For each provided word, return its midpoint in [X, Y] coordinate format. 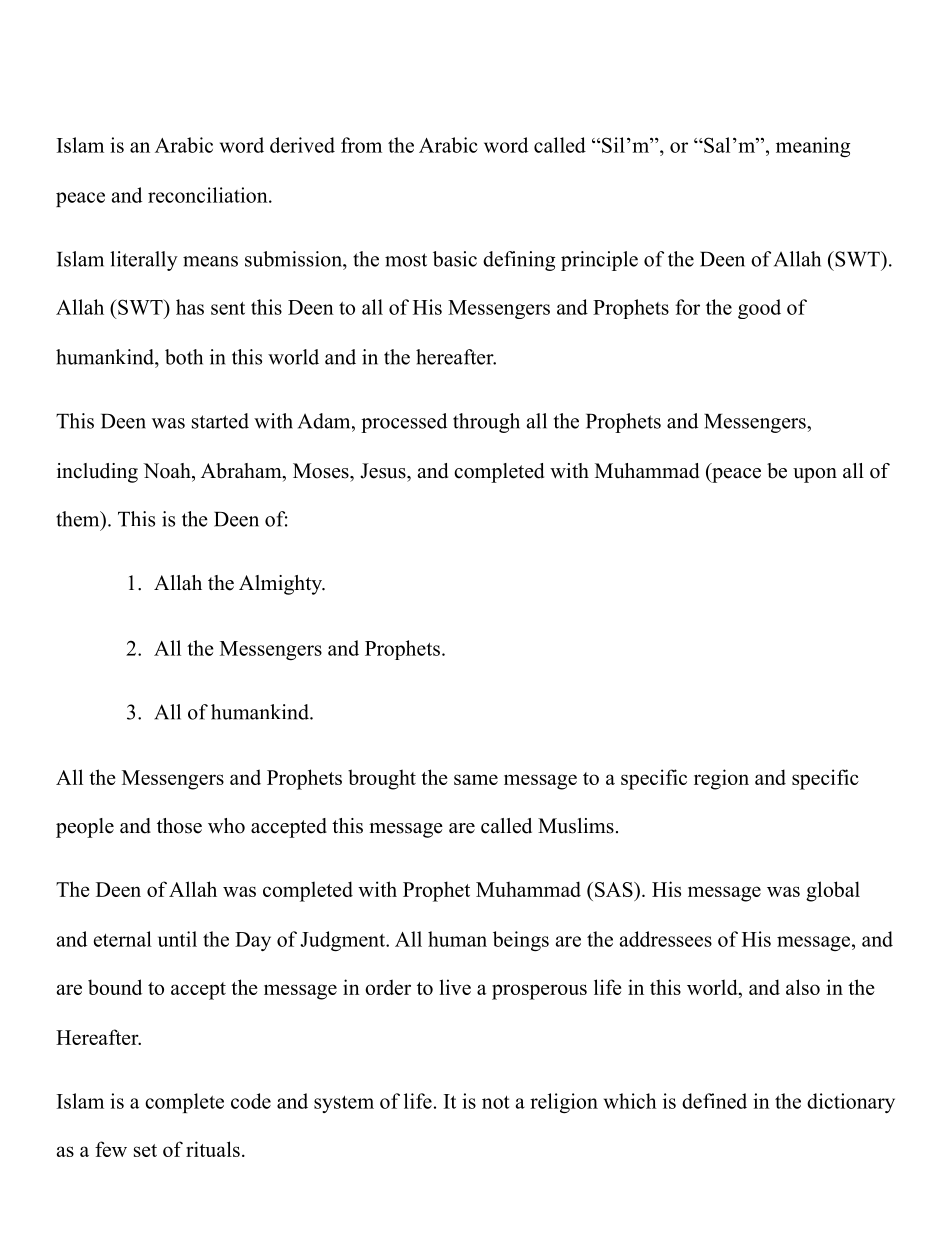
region [721, 779]
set [145, 1150]
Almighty [281, 585]
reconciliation [209, 195]
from [361, 145]
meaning [813, 147]
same [476, 779]
